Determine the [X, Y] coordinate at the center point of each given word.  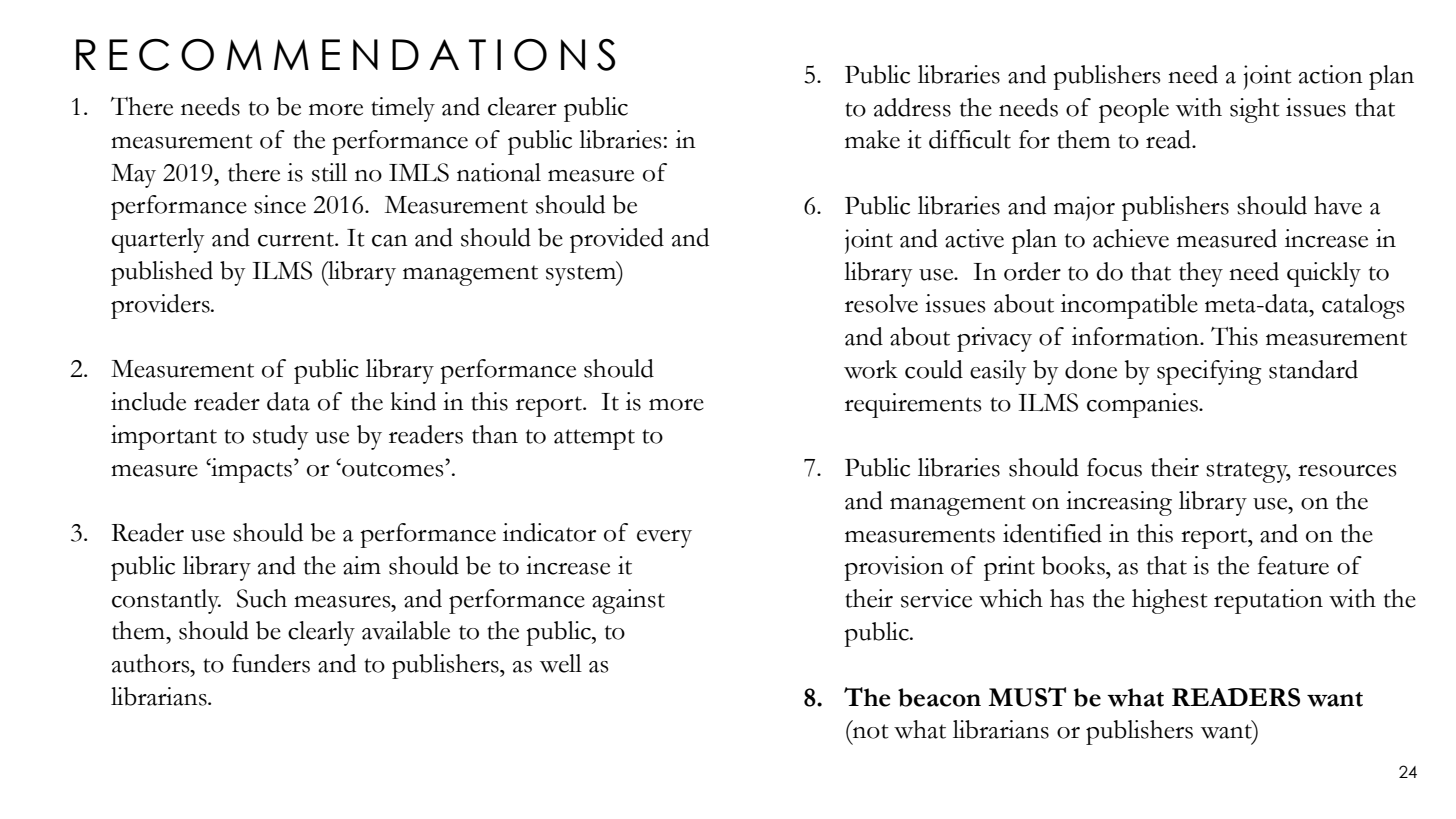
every [664, 539]
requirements [913, 405]
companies [1143, 405]
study [280, 437]
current [297, 239]
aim [362, 565]
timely [403, 109]
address [912, 107]
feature [1293, 565]
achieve [1131, 238]
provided [617, 240]
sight [1255, 110]
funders [271, 663]
